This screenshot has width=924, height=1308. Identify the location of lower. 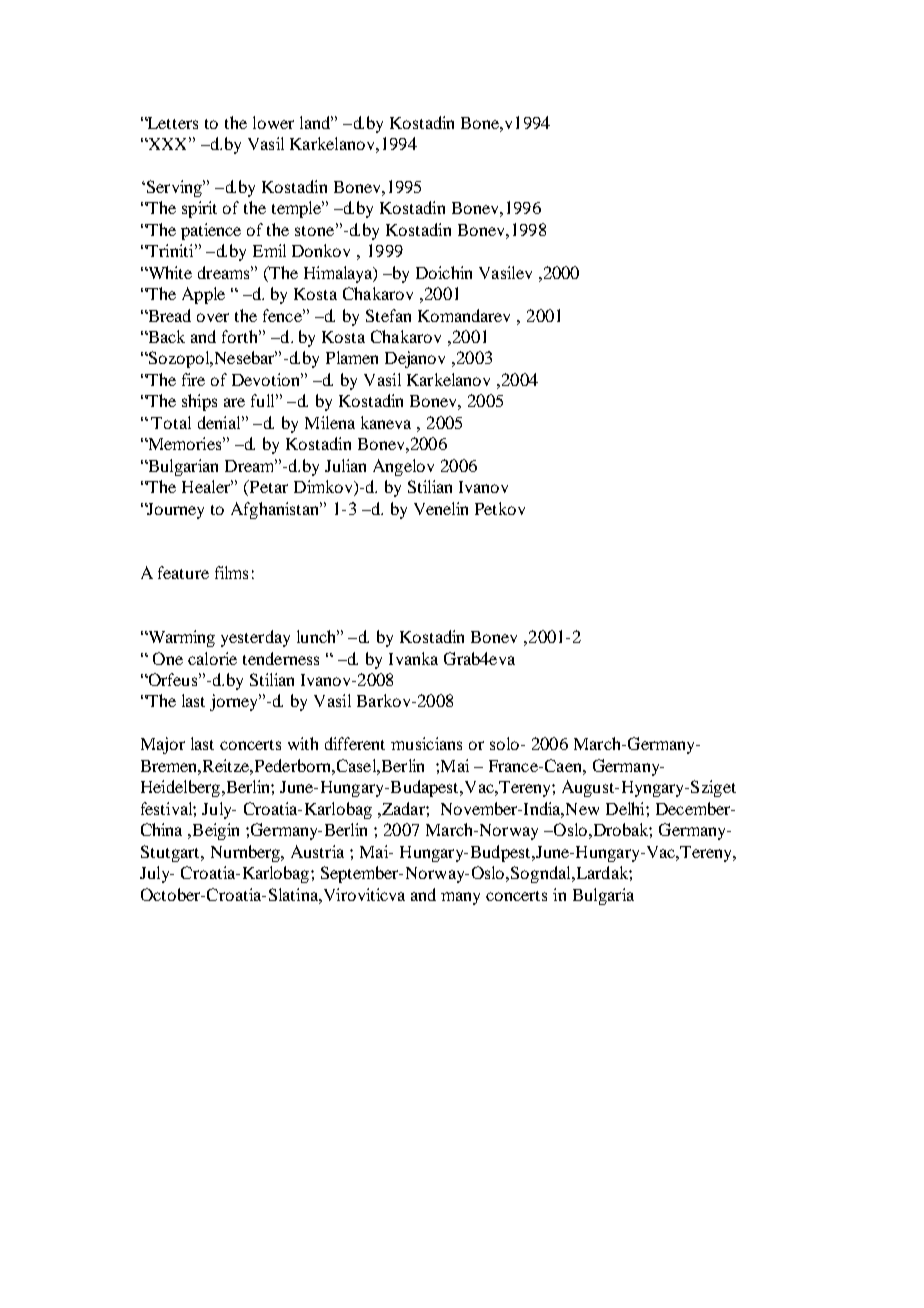
(273, 122).
